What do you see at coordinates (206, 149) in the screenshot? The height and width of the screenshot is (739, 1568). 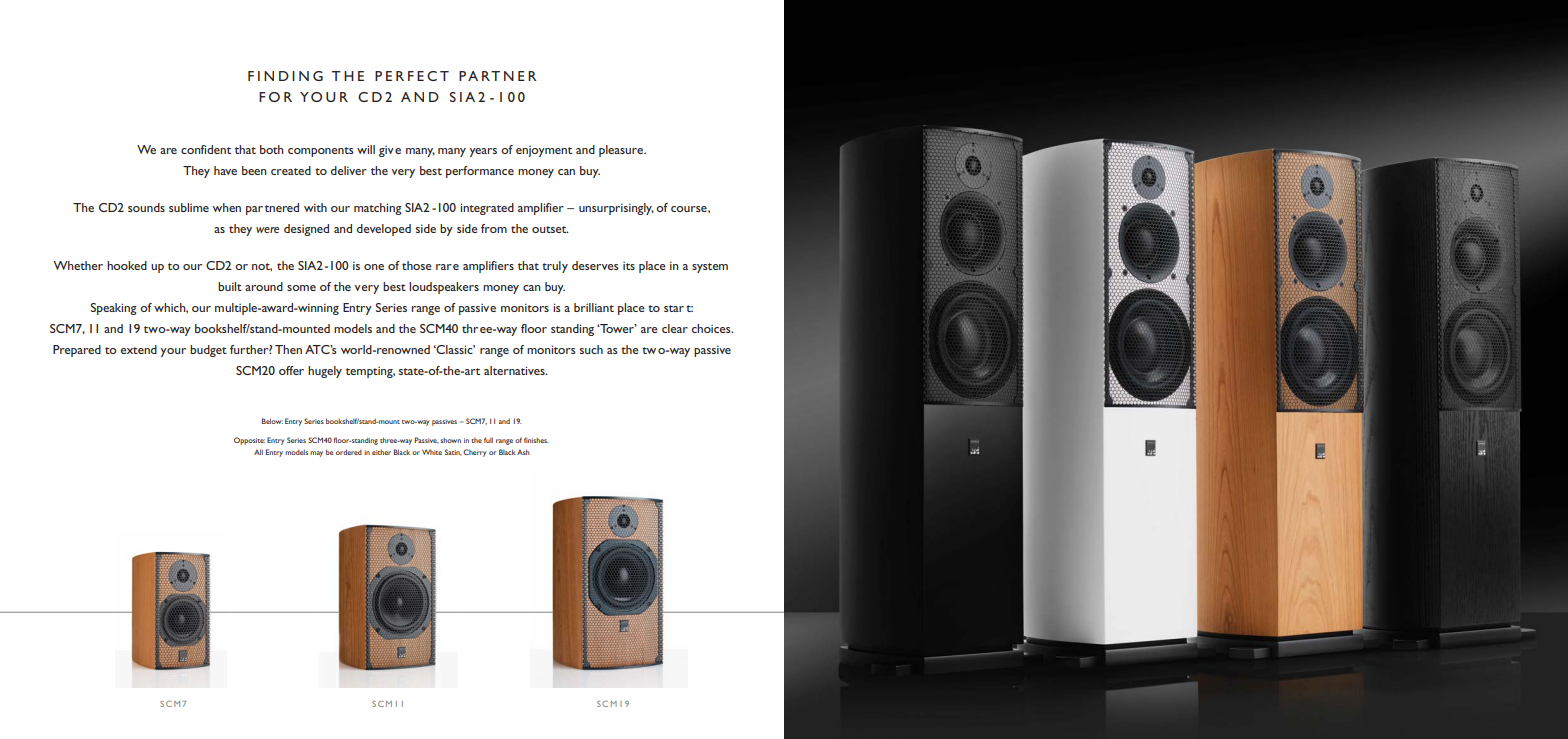 I see `confident` at bounding box center [206, 149].
